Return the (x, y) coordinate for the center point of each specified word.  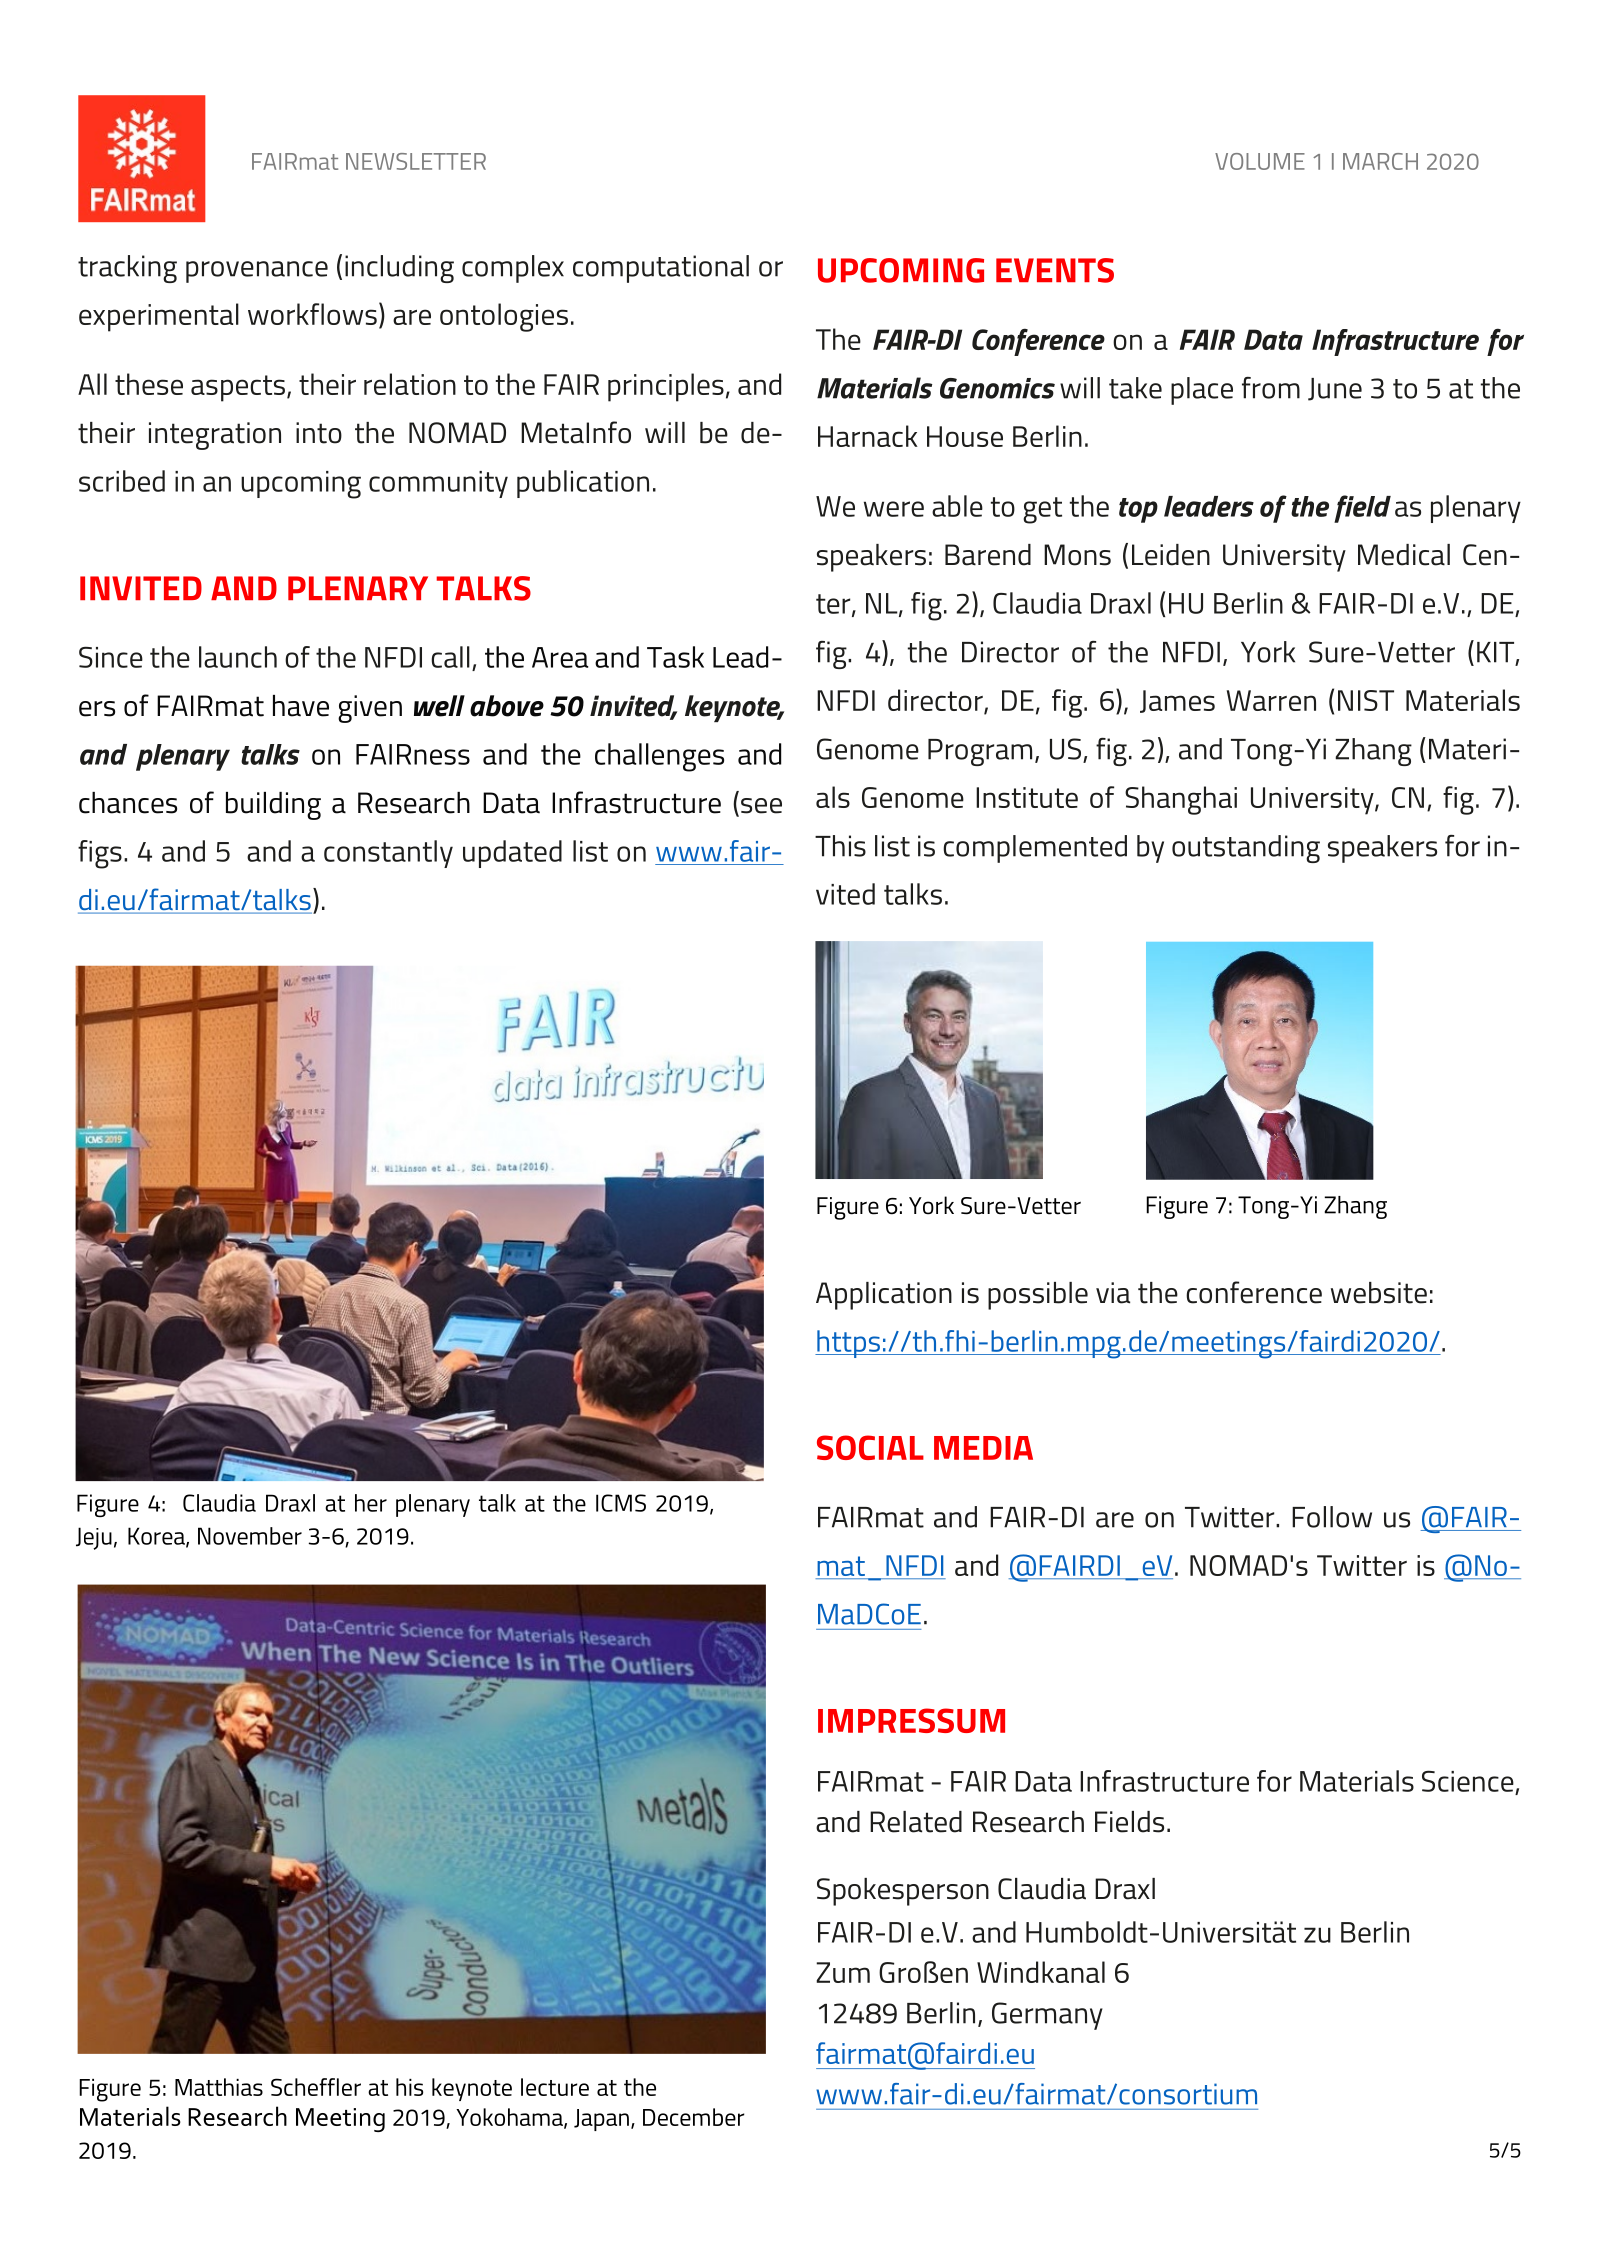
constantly (388, 854)
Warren (1271, 700)
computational (661, 269)
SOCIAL (870, 1447)
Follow (1332, 1517)
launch (238, 657)
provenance (257, 272)
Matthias (219, 2087)
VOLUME (1260, 161)
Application (884, 1296)
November (250, 1536)
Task (675, 657)
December (694, 2117)
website (1379, 1293)
